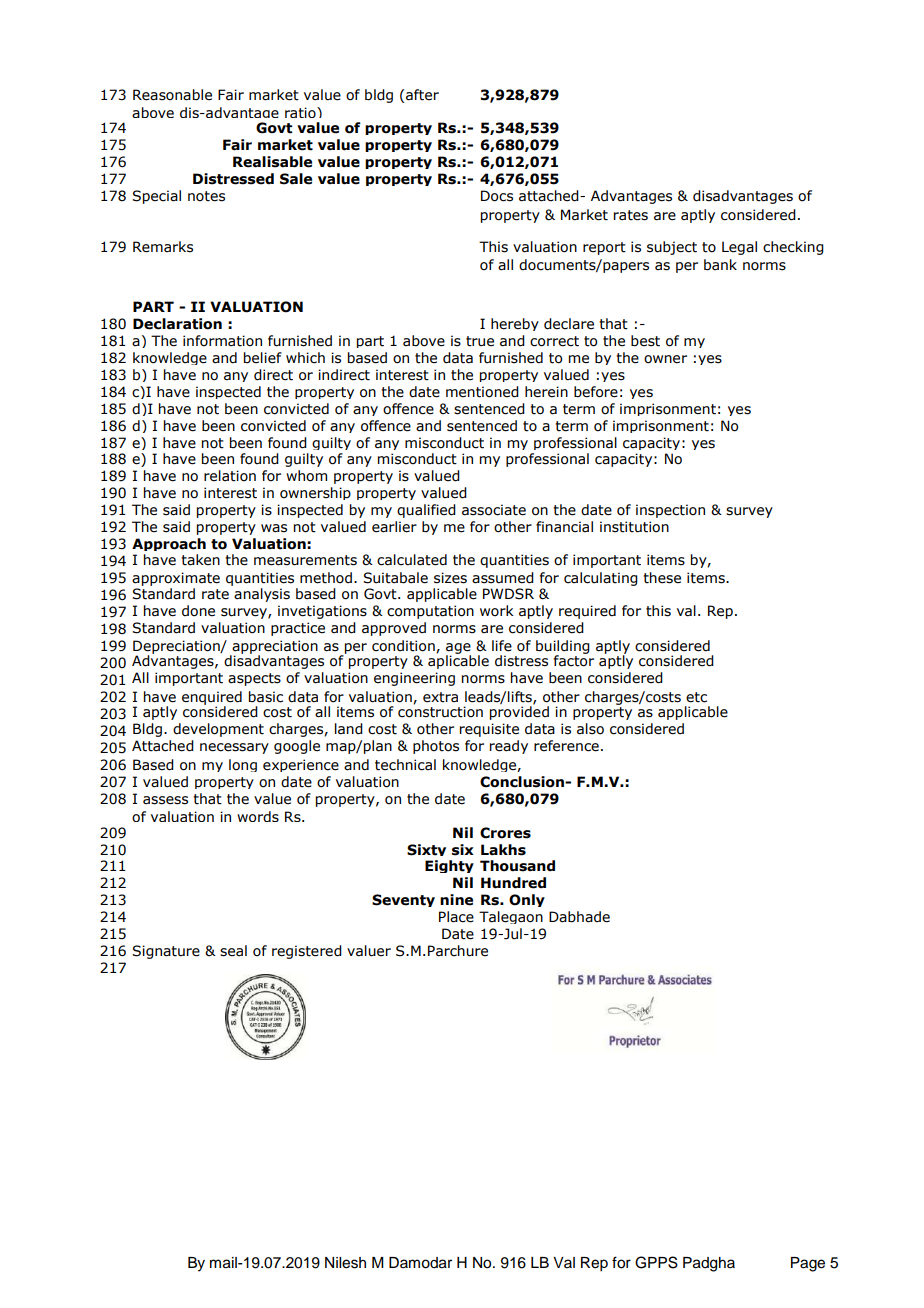  What do you see at coordinates (456, 917) in the document?
I see `Place` at bounding box center [456, 917].
